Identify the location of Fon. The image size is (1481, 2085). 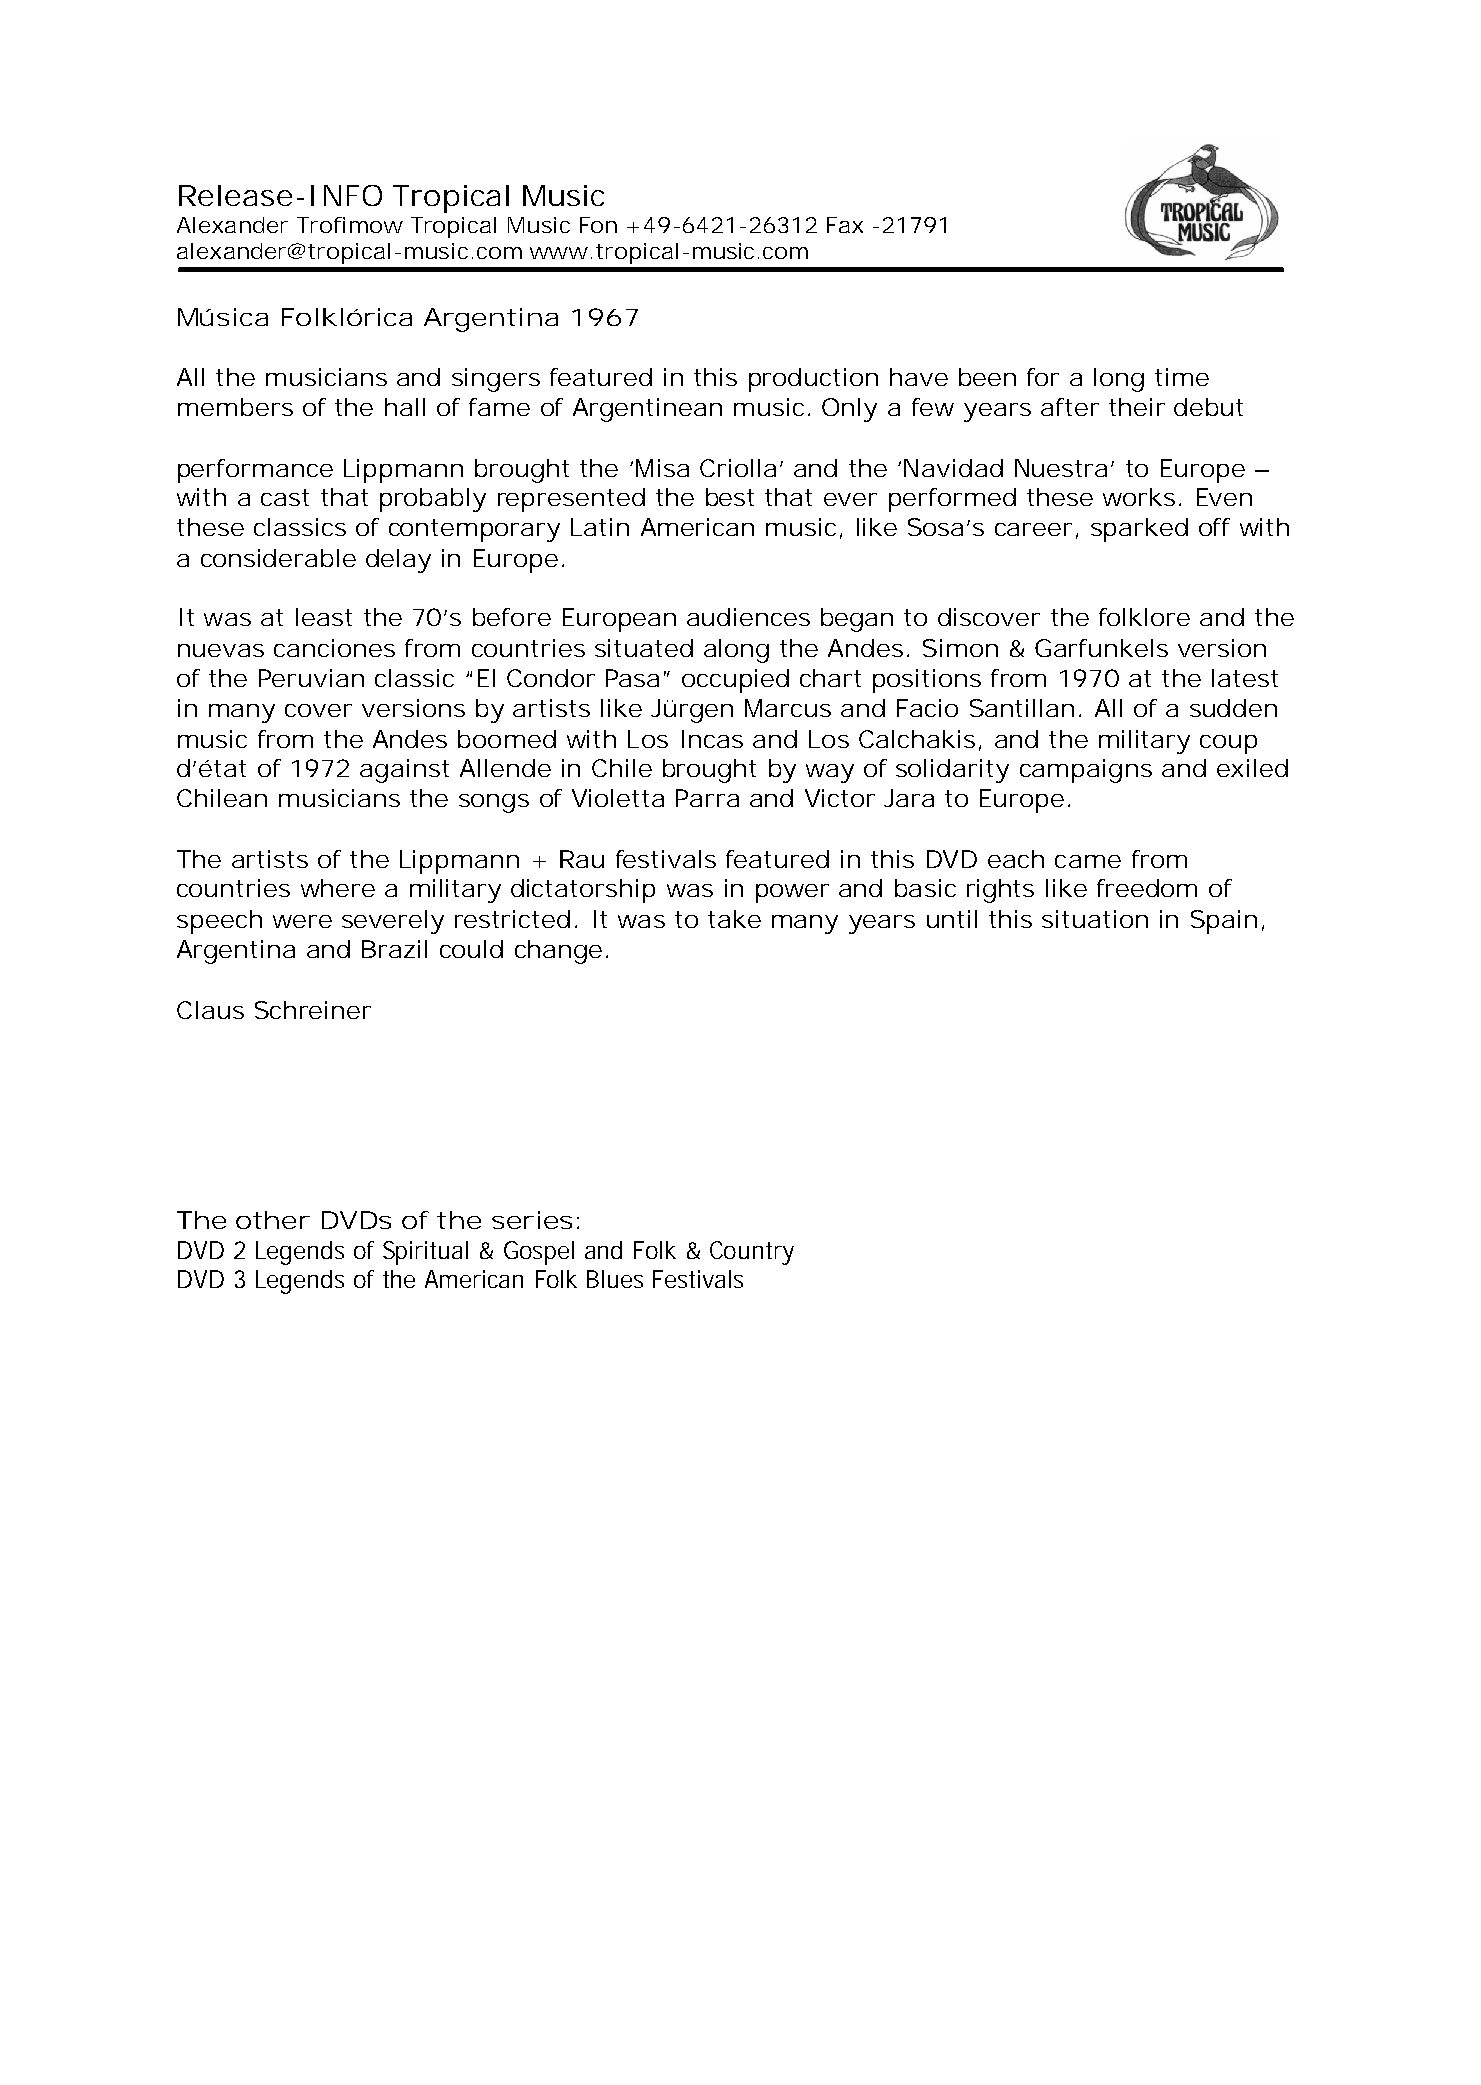
(598, 225).
